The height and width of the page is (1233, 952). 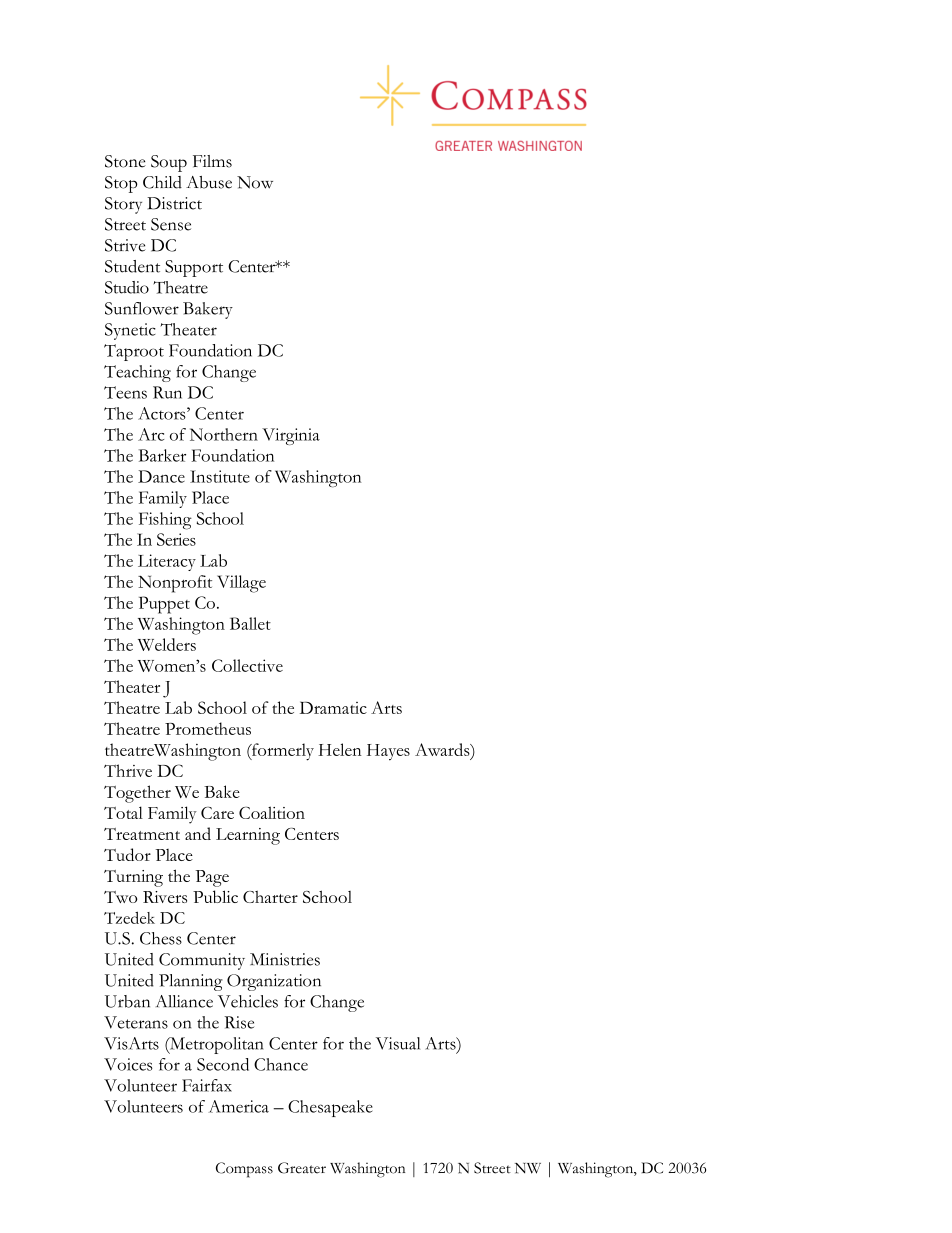 I want to click on Now, so click(x=255, y=182).
